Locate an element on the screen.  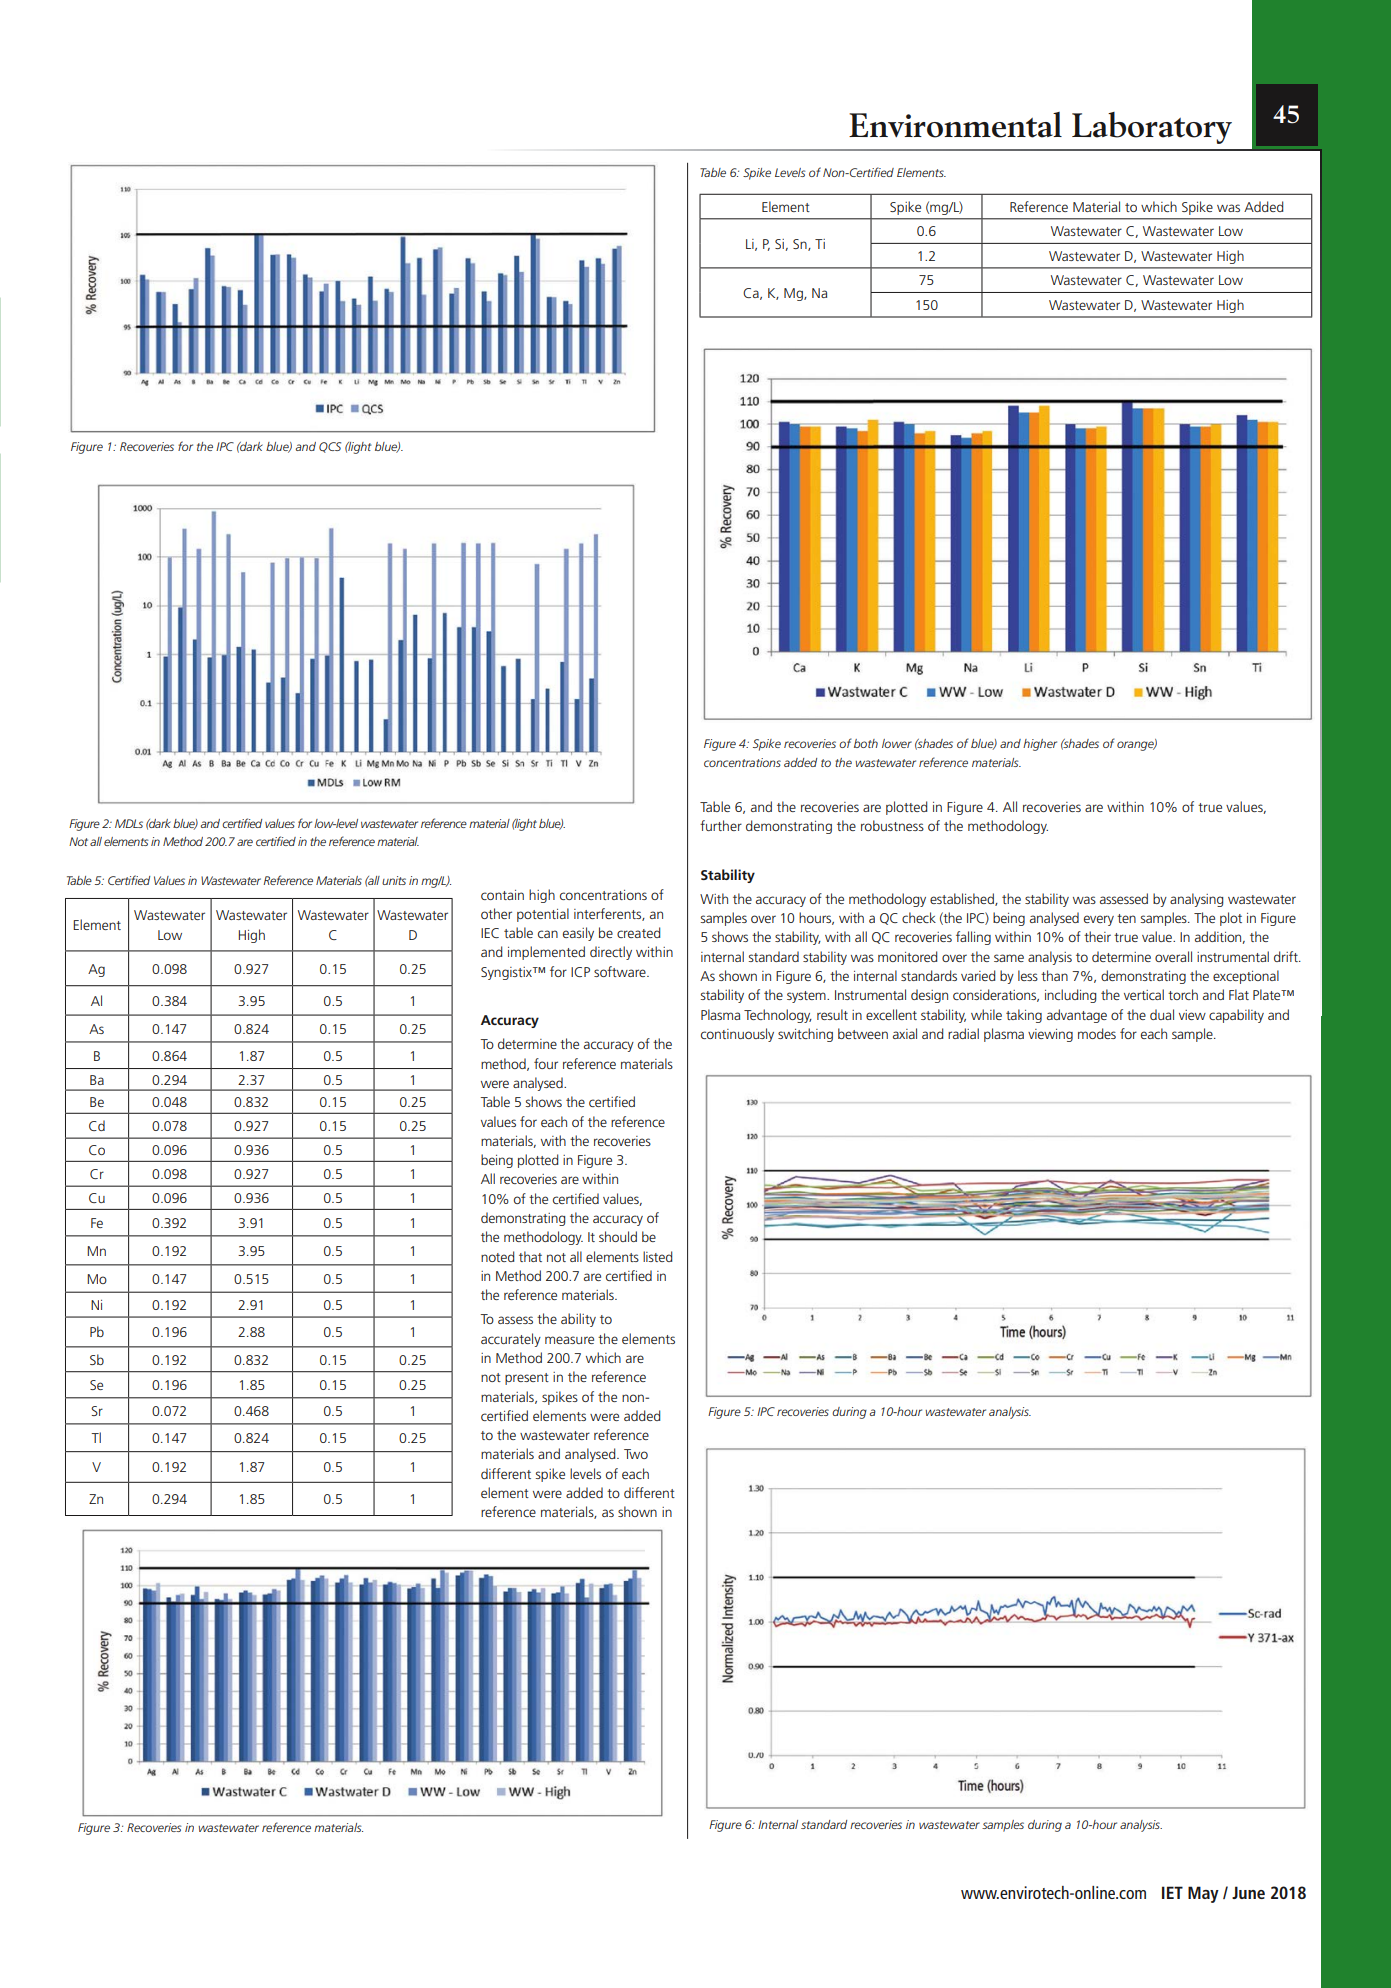
Laboratory is located at coordinates (1152, 128).
